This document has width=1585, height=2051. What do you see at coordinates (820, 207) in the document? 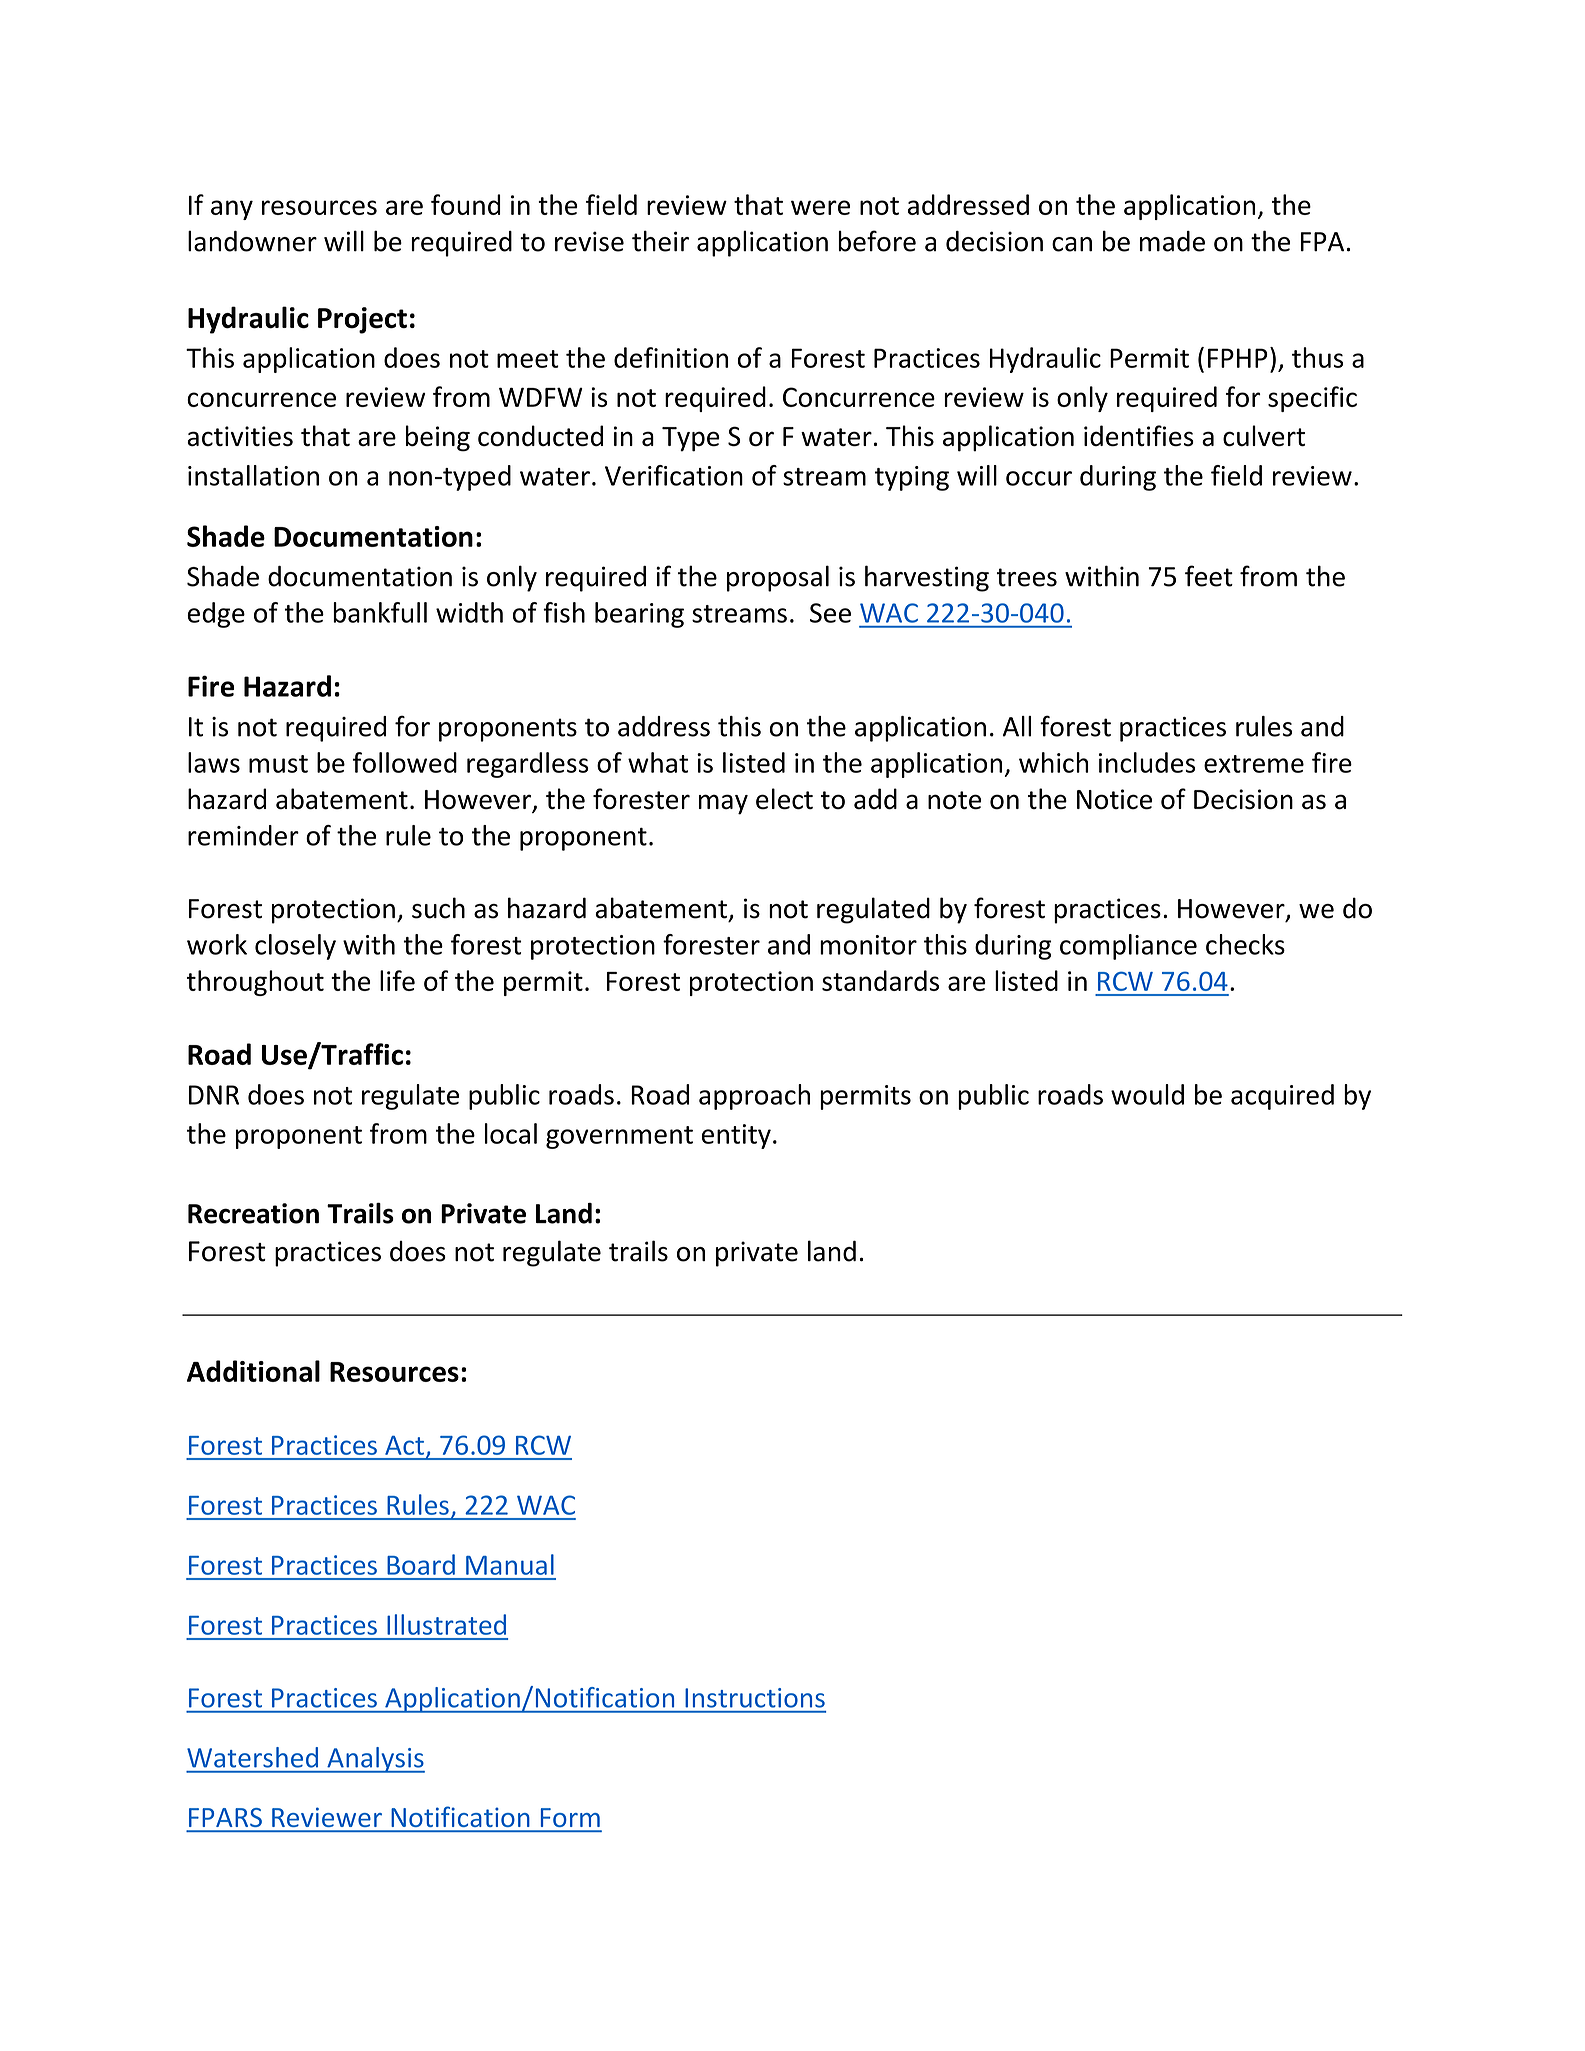
I see `were` at bounding box center [820, 207].
